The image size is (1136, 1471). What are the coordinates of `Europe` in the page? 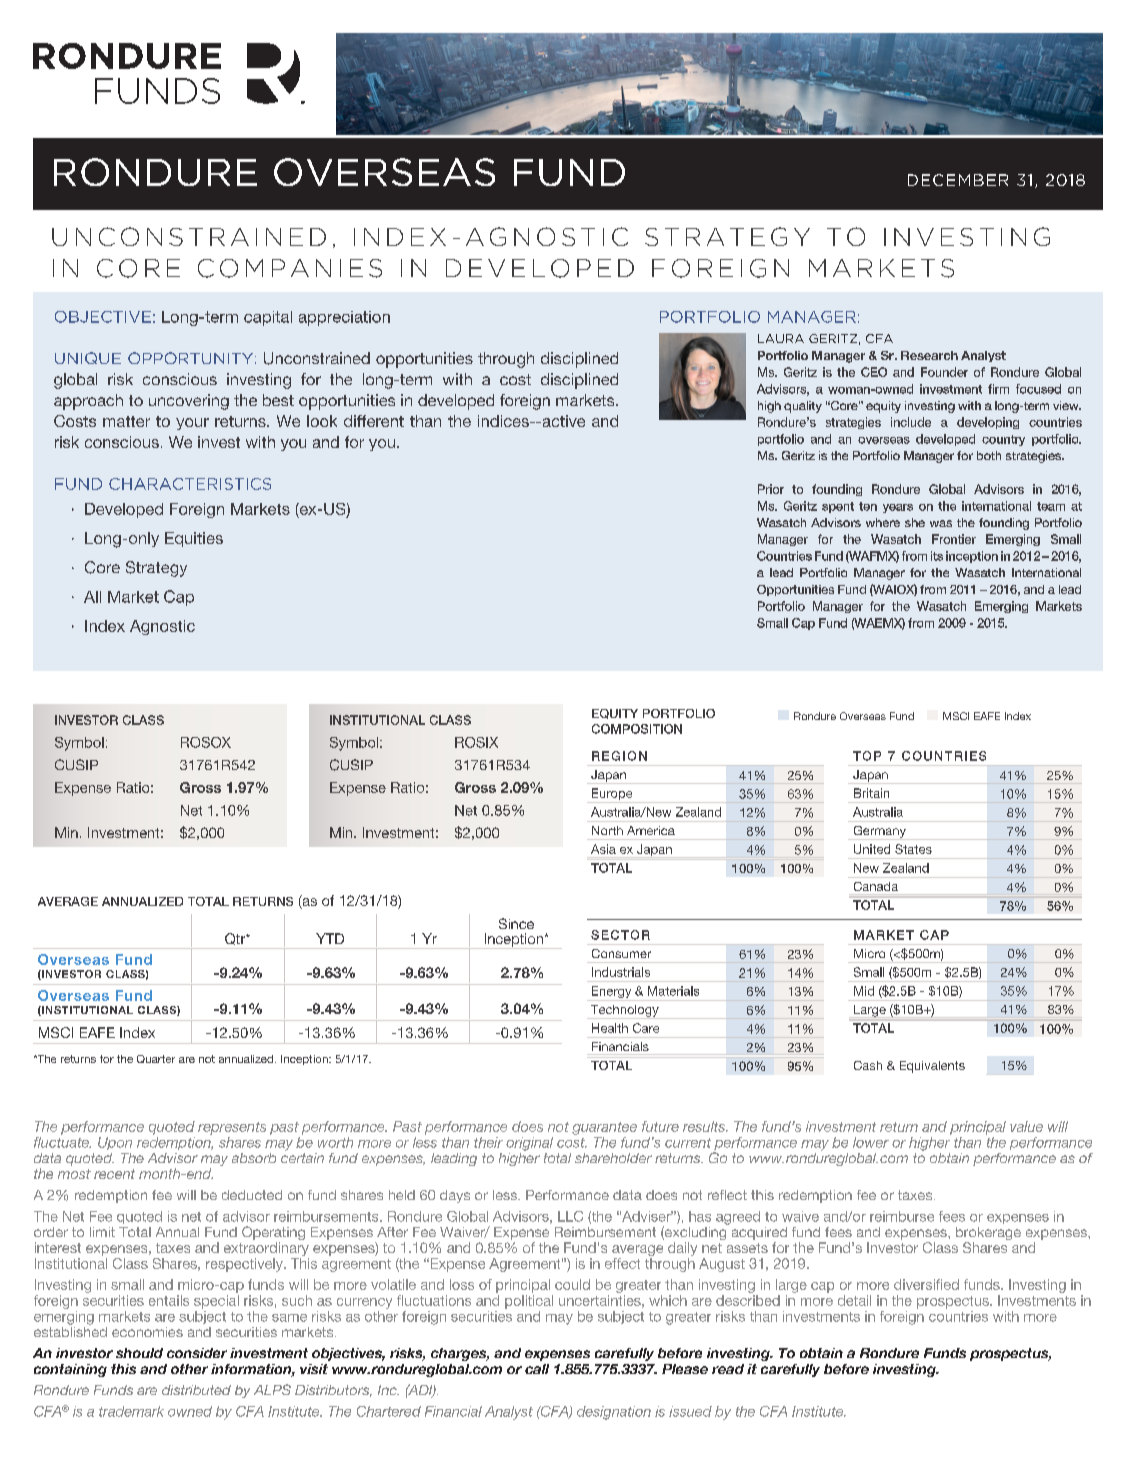 It's located at (612, 795).
